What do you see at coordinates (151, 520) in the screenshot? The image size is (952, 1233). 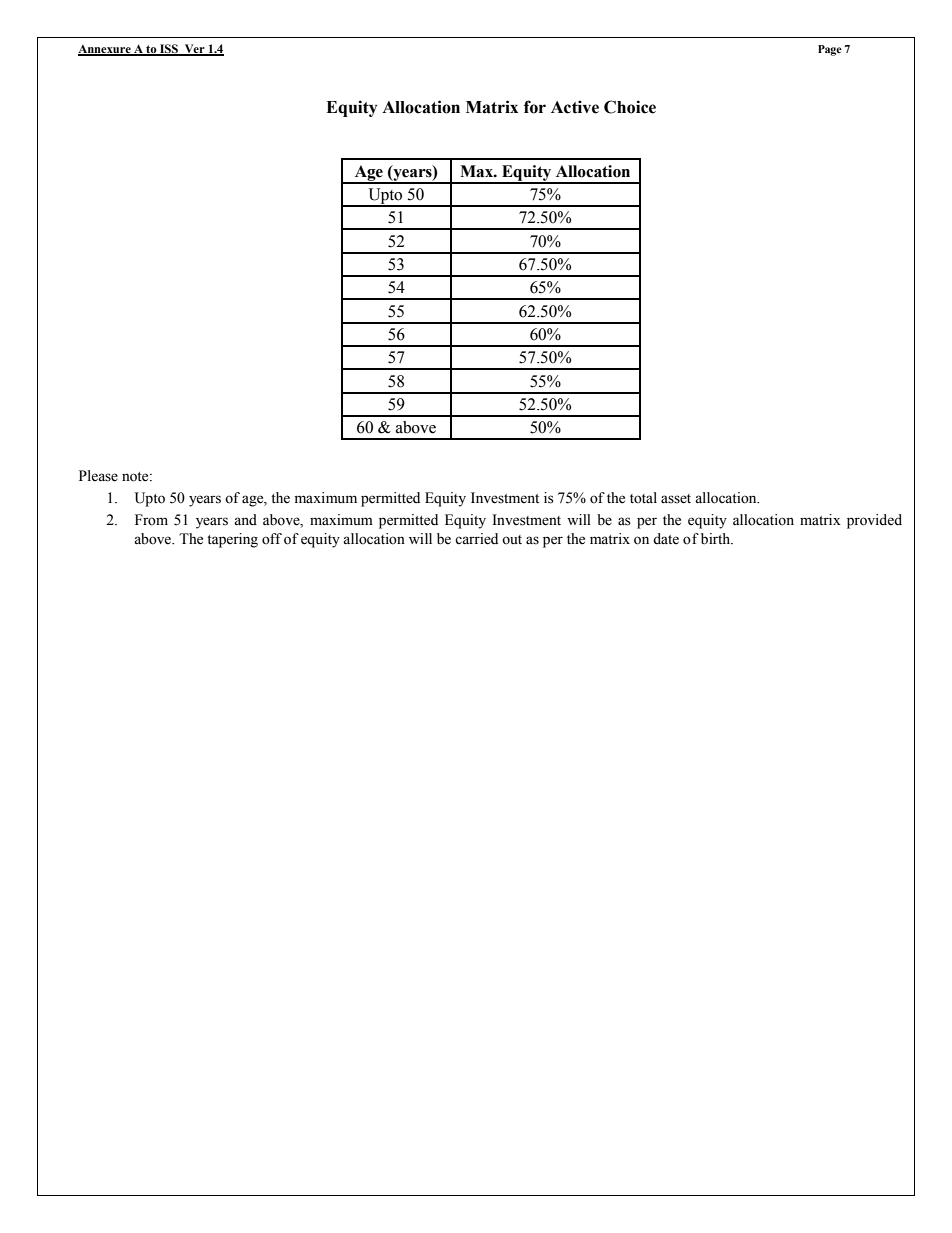 I see `From` at bounding box center [151, 520].
